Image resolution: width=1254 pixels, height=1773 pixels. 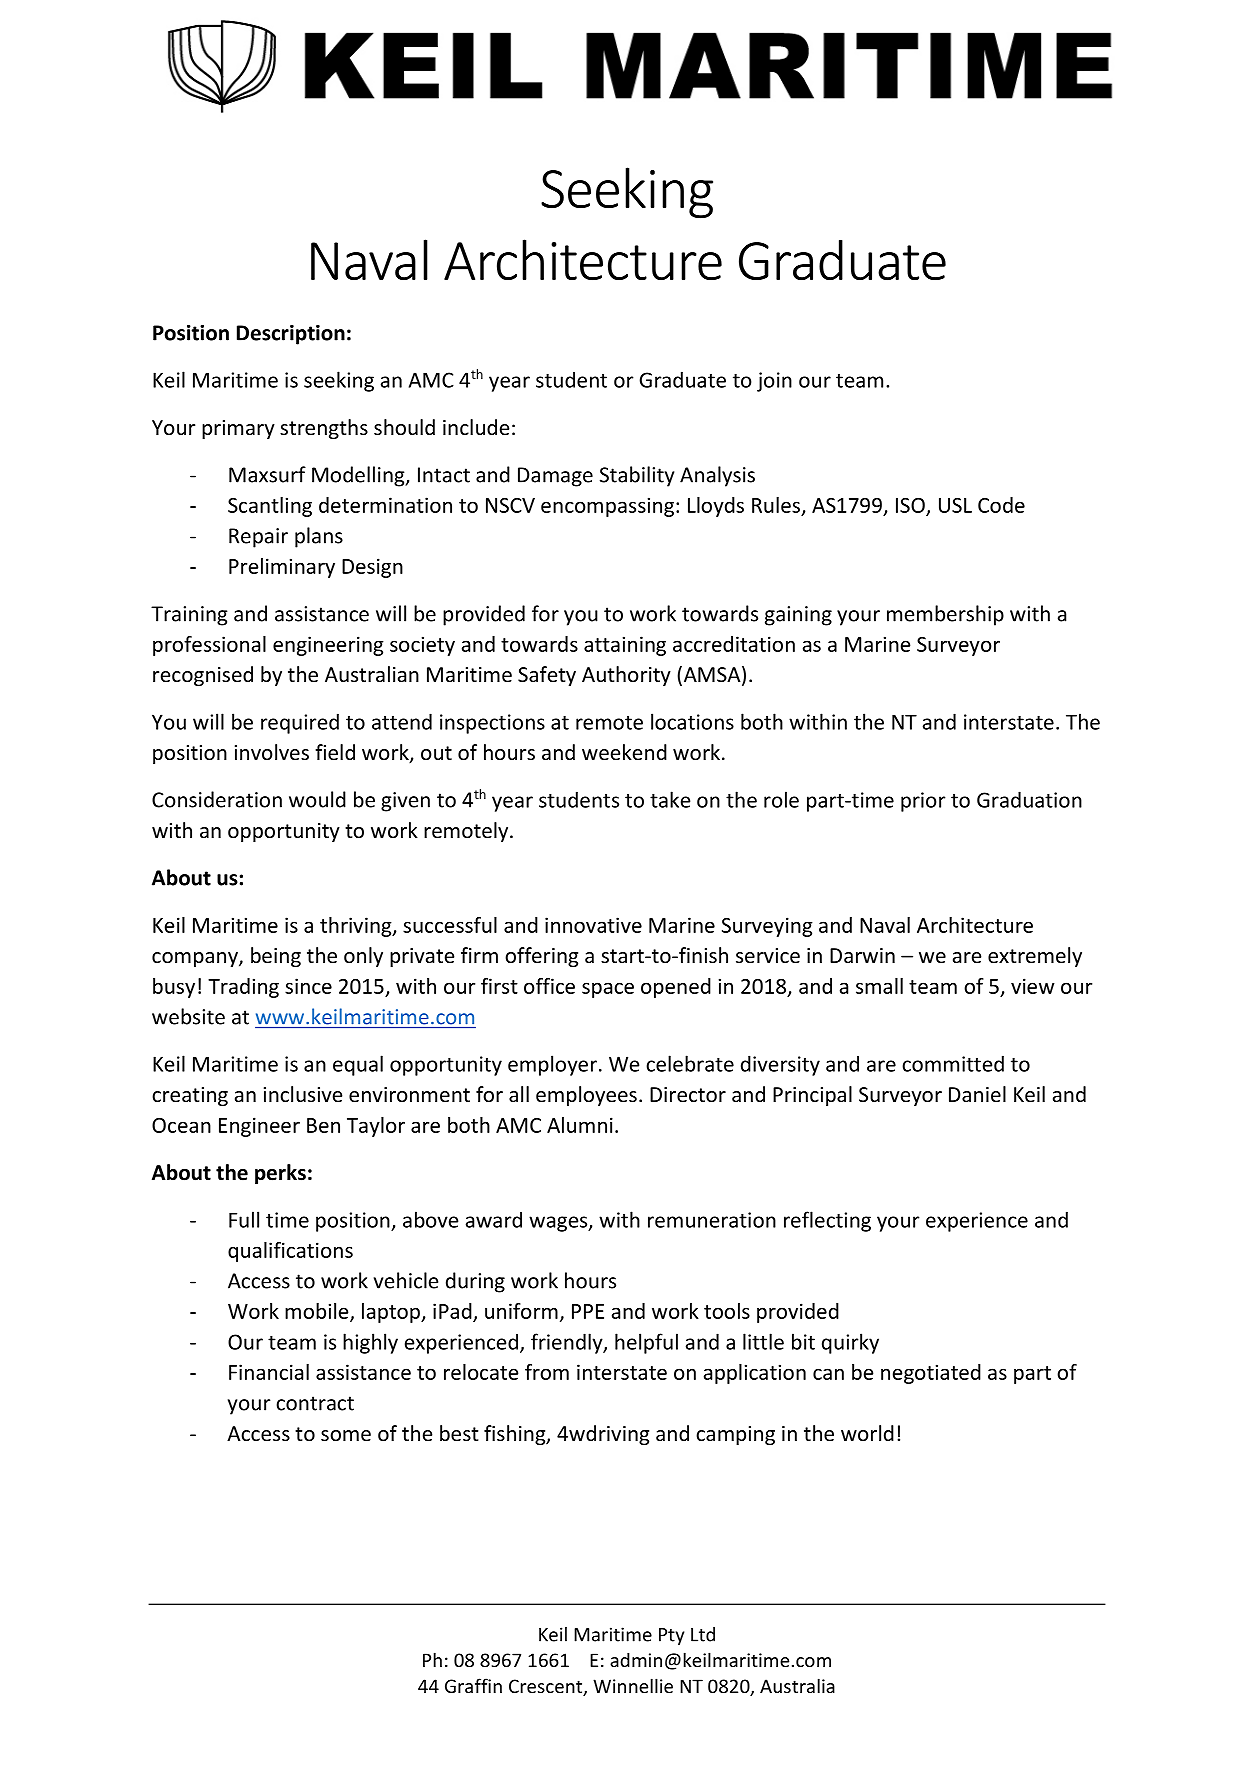 What do you see at coordinates (774, 382) in the image?
I see `join` at bounding box center [774, 382].
